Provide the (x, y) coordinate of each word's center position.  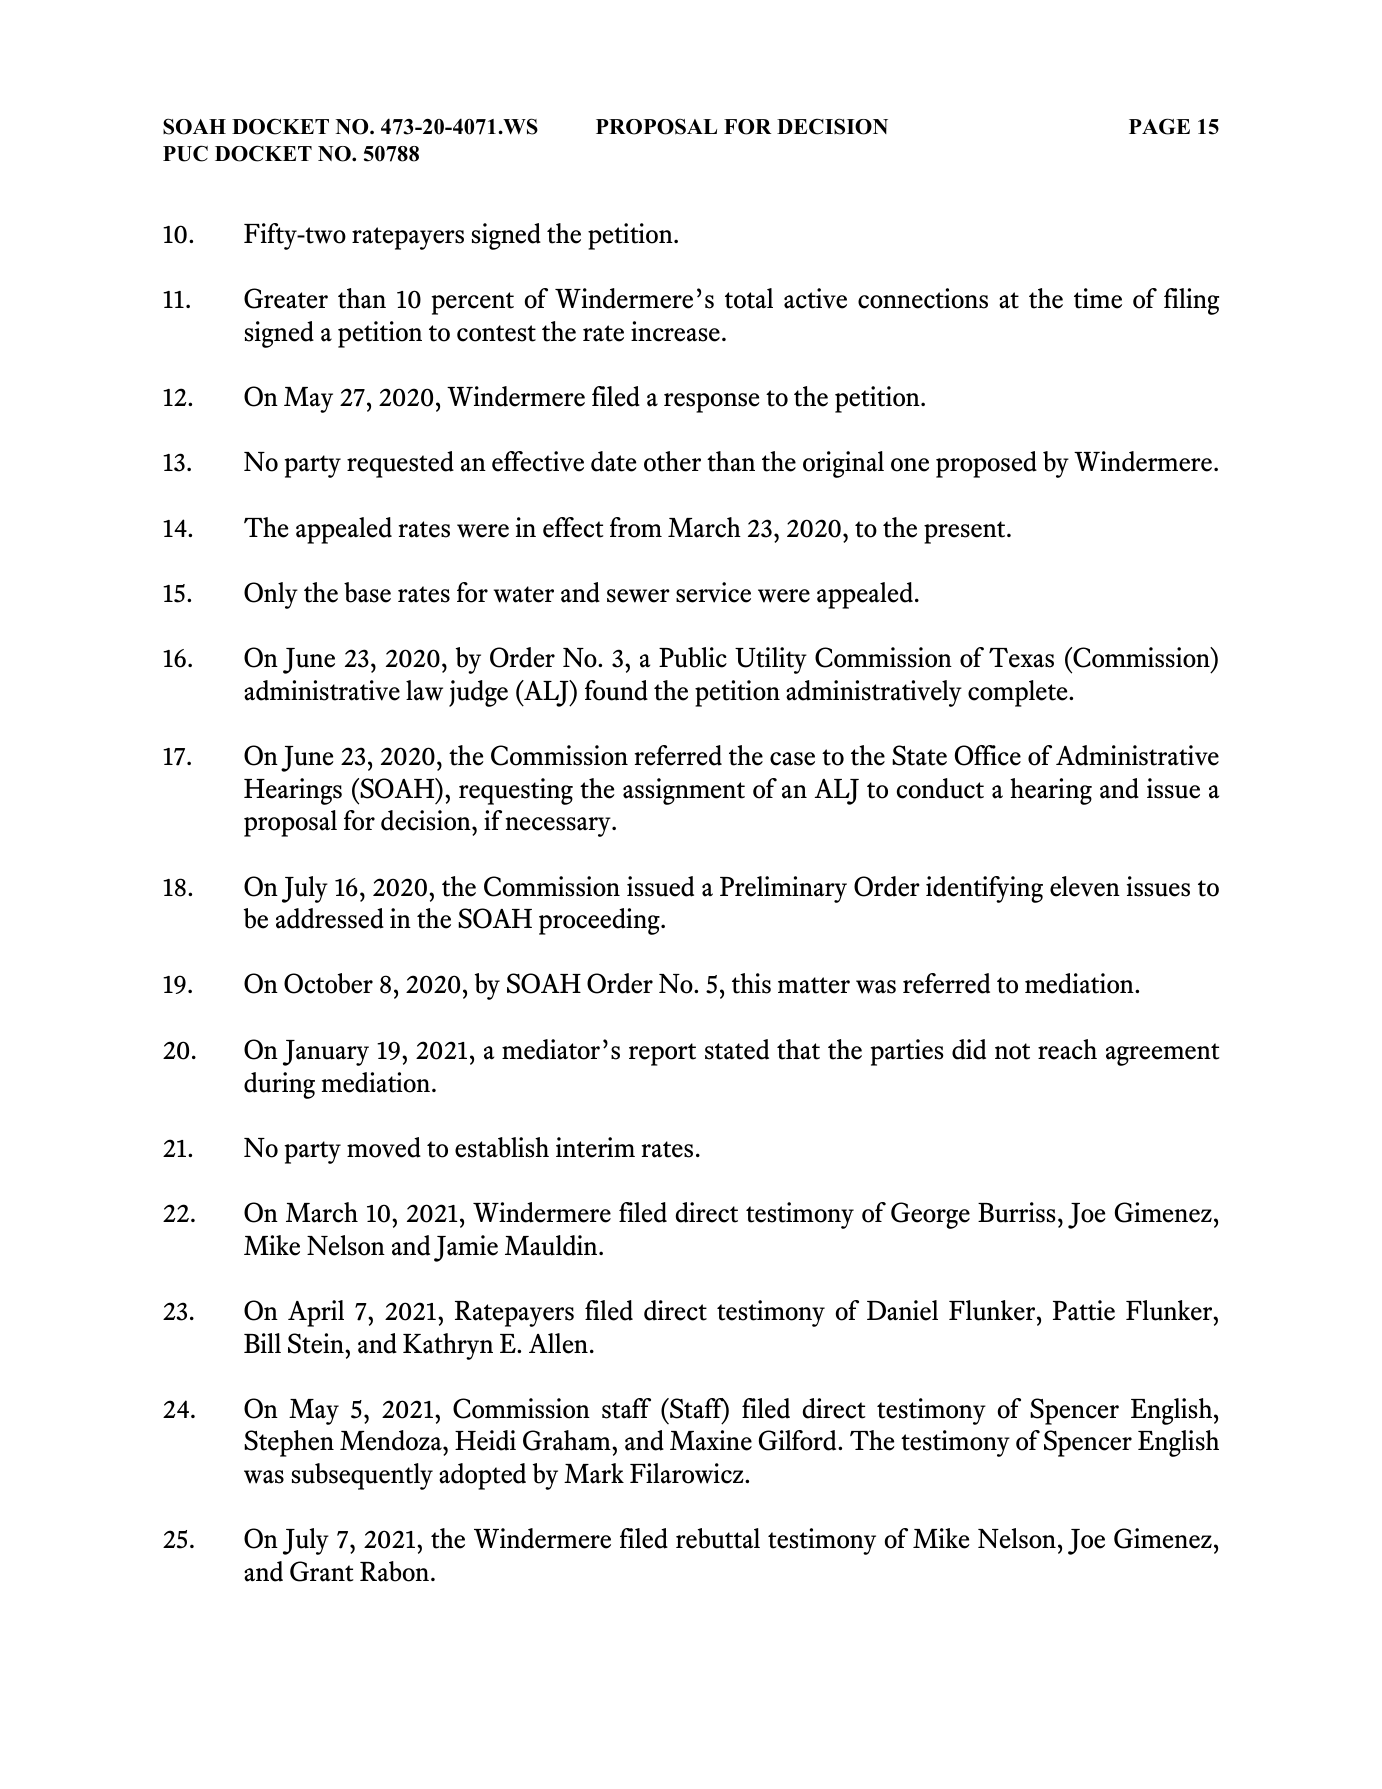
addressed (330, 918)
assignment (684, 791)
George (930, 1215)
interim (595, 1147)
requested (400, 464)
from (636, 527)
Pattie (1084, 1310)
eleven (1085, 886)
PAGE (1159, 126)
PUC (185, 153)
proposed (986, 464)
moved (384, 1147)
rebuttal (718, 1538)
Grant (321, 1571)
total (749, 298)
